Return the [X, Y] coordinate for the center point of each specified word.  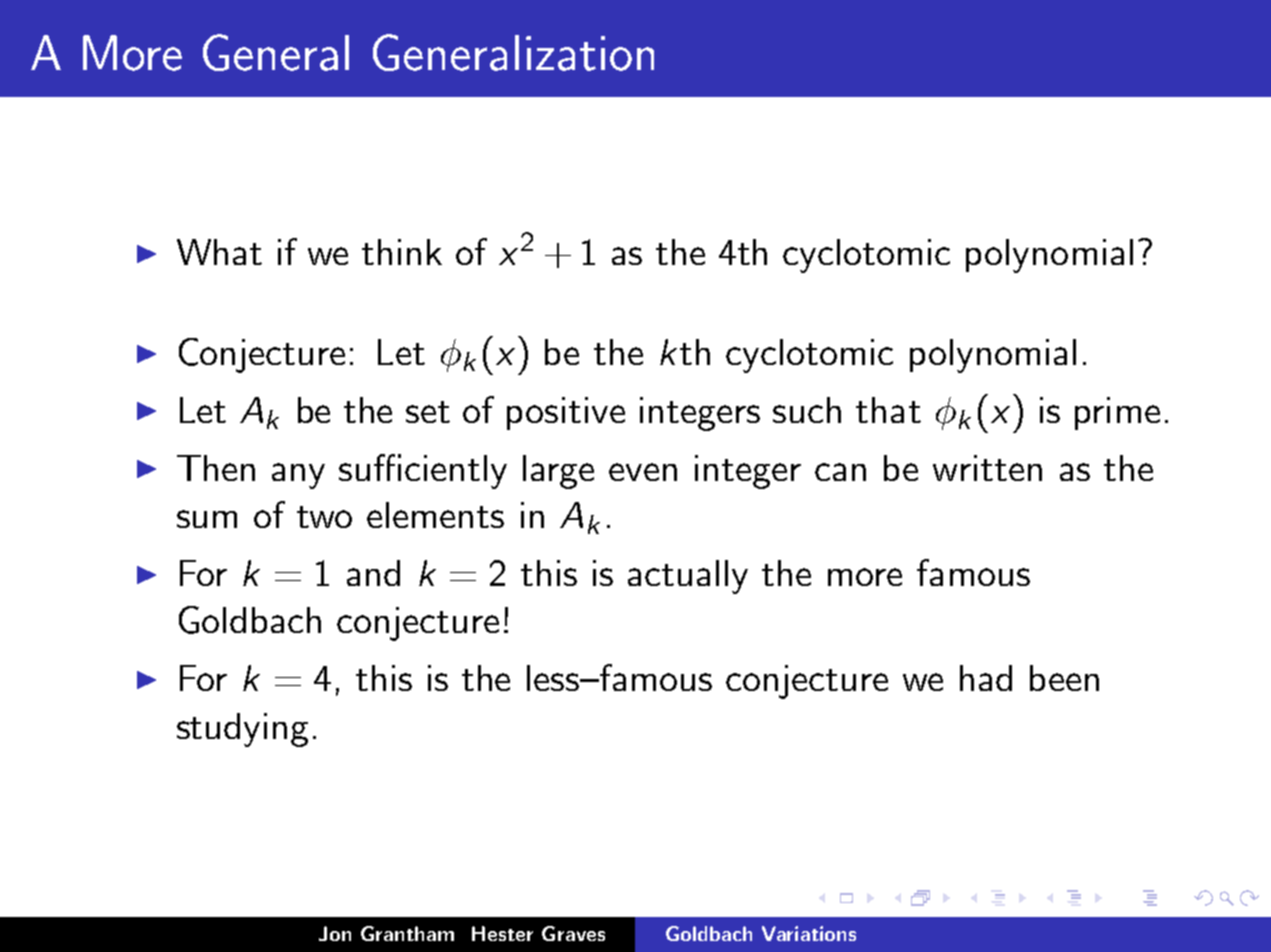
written [987, 468]
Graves [573, 933]
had [986, 678]
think [402, 252]
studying [242, 730]
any [298, 476]
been [1064, 678]
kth [685, 352]
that [888, 410]
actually [688, 577]
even [643, 472]
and [373, 573]
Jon [335, 933]
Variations [809, 933]
